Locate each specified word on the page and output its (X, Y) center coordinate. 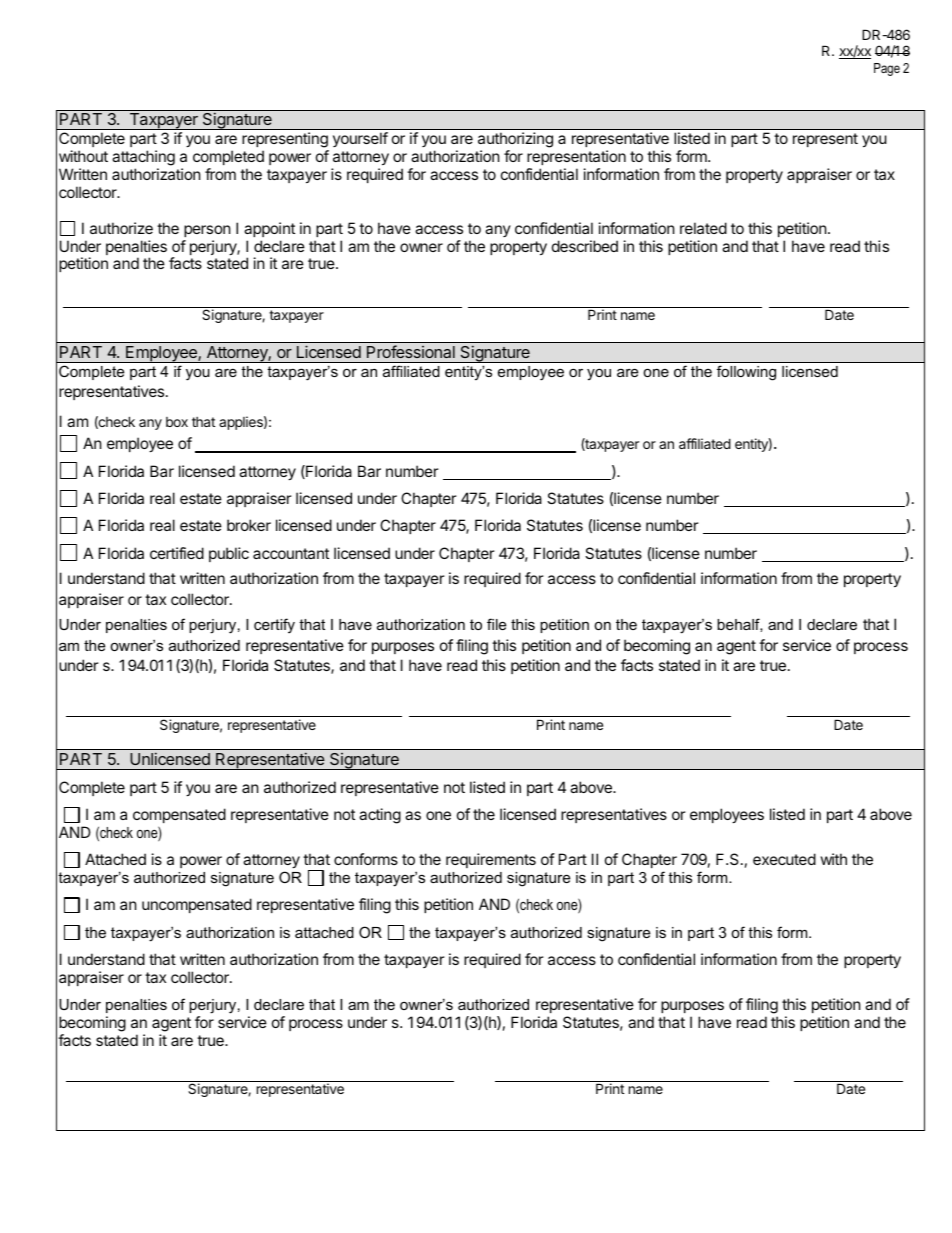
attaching (143, 158)
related (703, 228)
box (177, 422)
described (585, 246)
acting (380, 816)
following (746, 372)
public (229, 554)
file (496, 624)
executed (784, 859)
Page (887, 69)
